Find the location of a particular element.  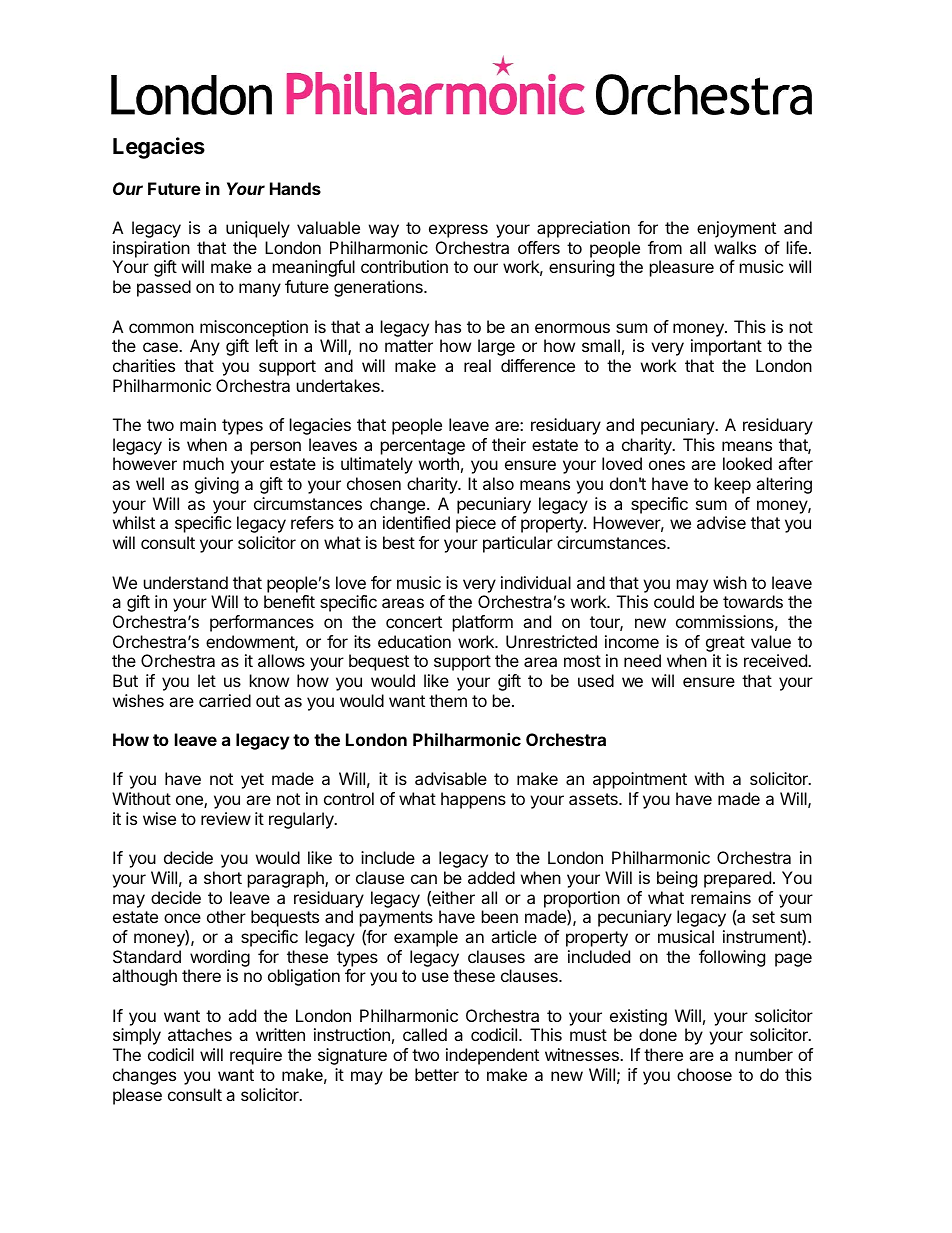

uniquely is located at coordinates (258, 229).
